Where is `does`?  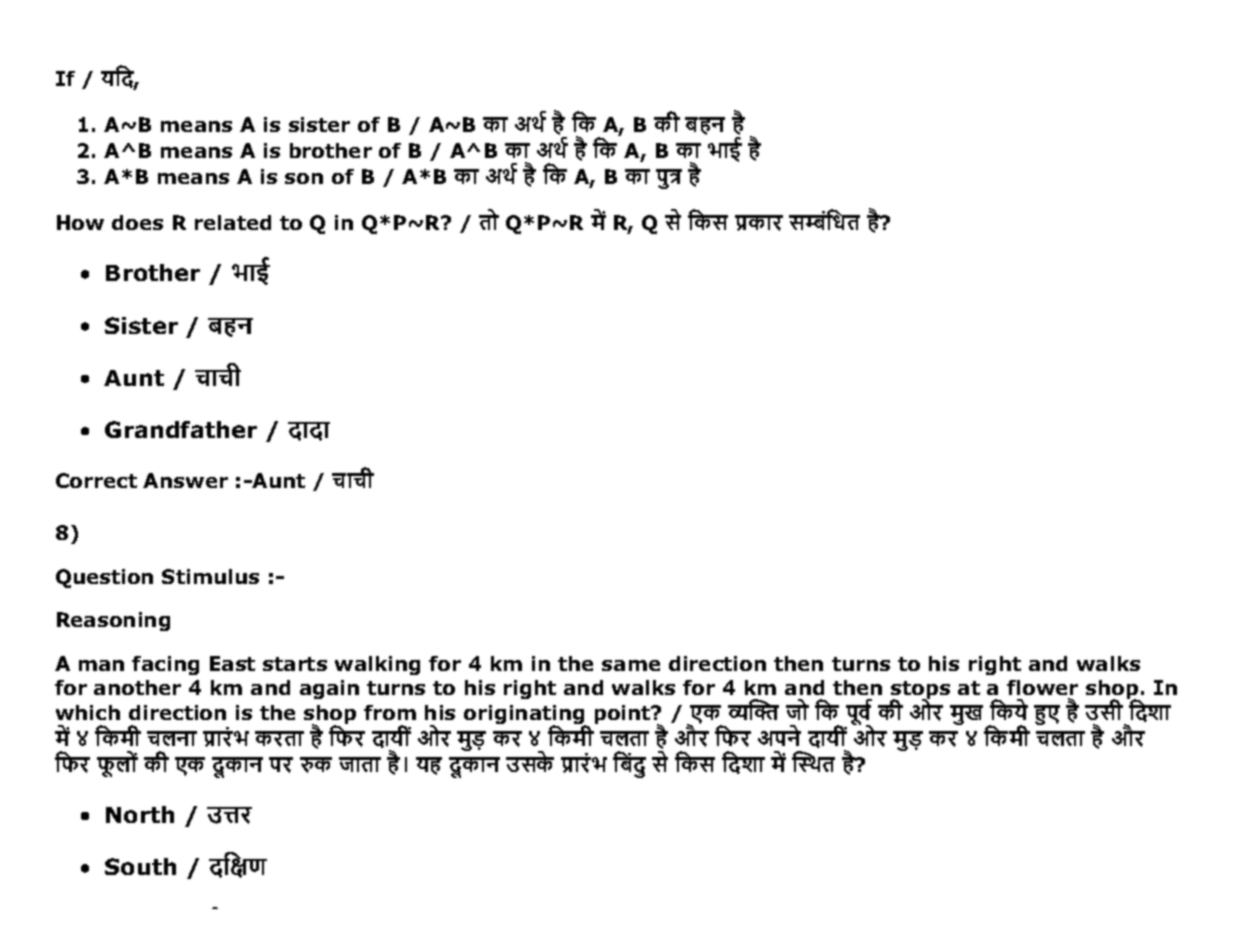
does is located at coordinates (137, 222).
